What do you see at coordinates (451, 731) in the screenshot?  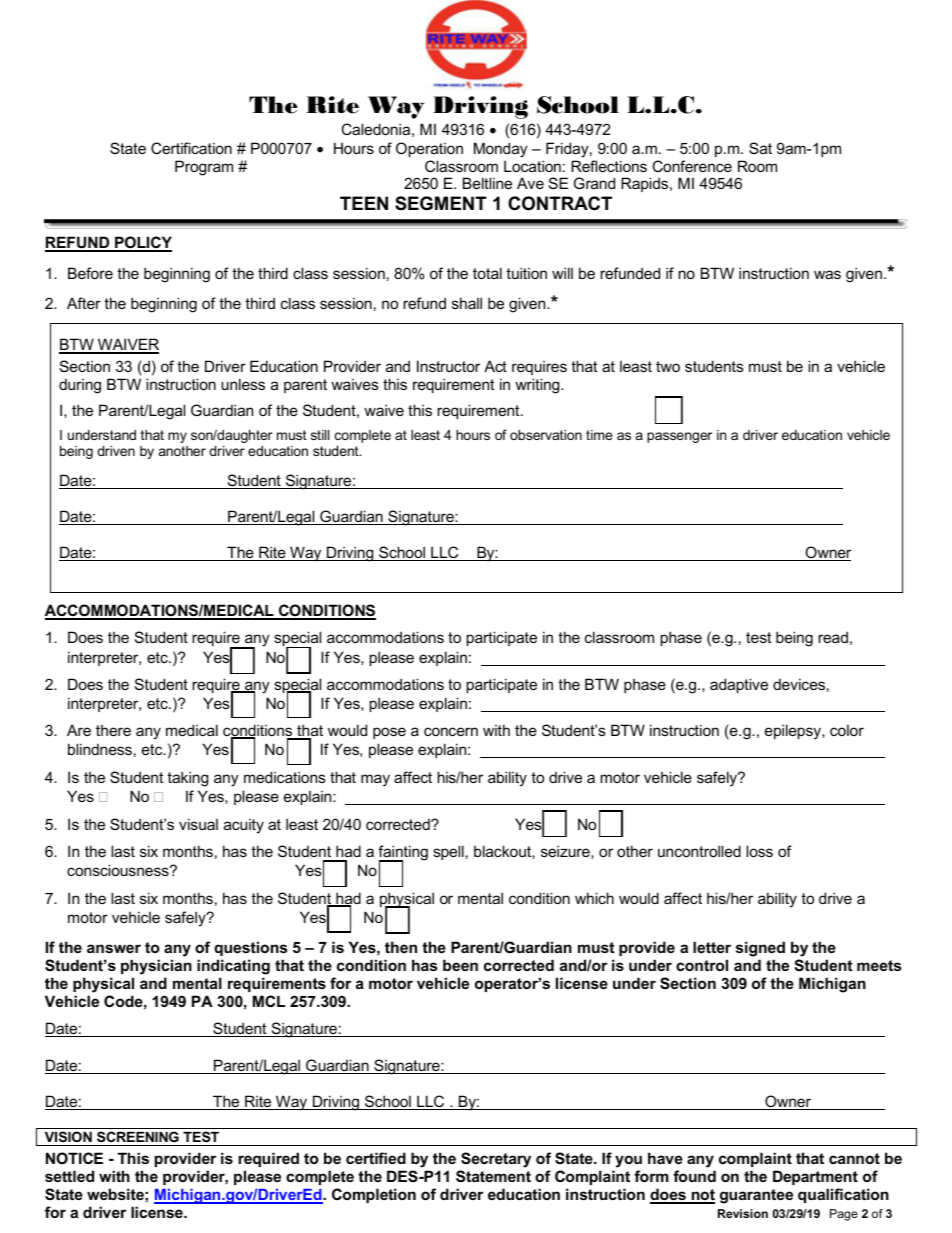 I see `concern` at bounding box center [451, 731].
